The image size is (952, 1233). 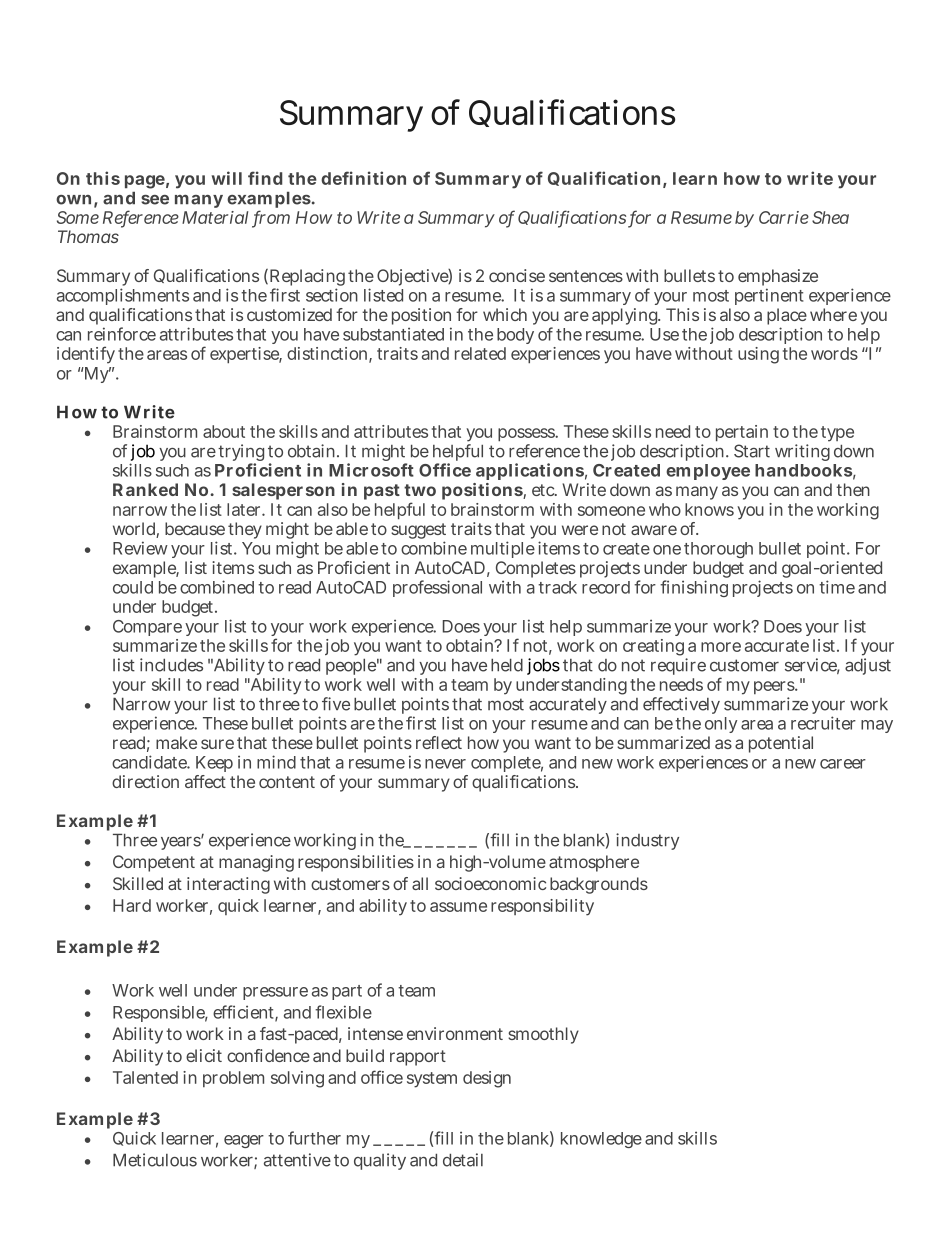 I want to click on because, so click(x=195, y=528).
